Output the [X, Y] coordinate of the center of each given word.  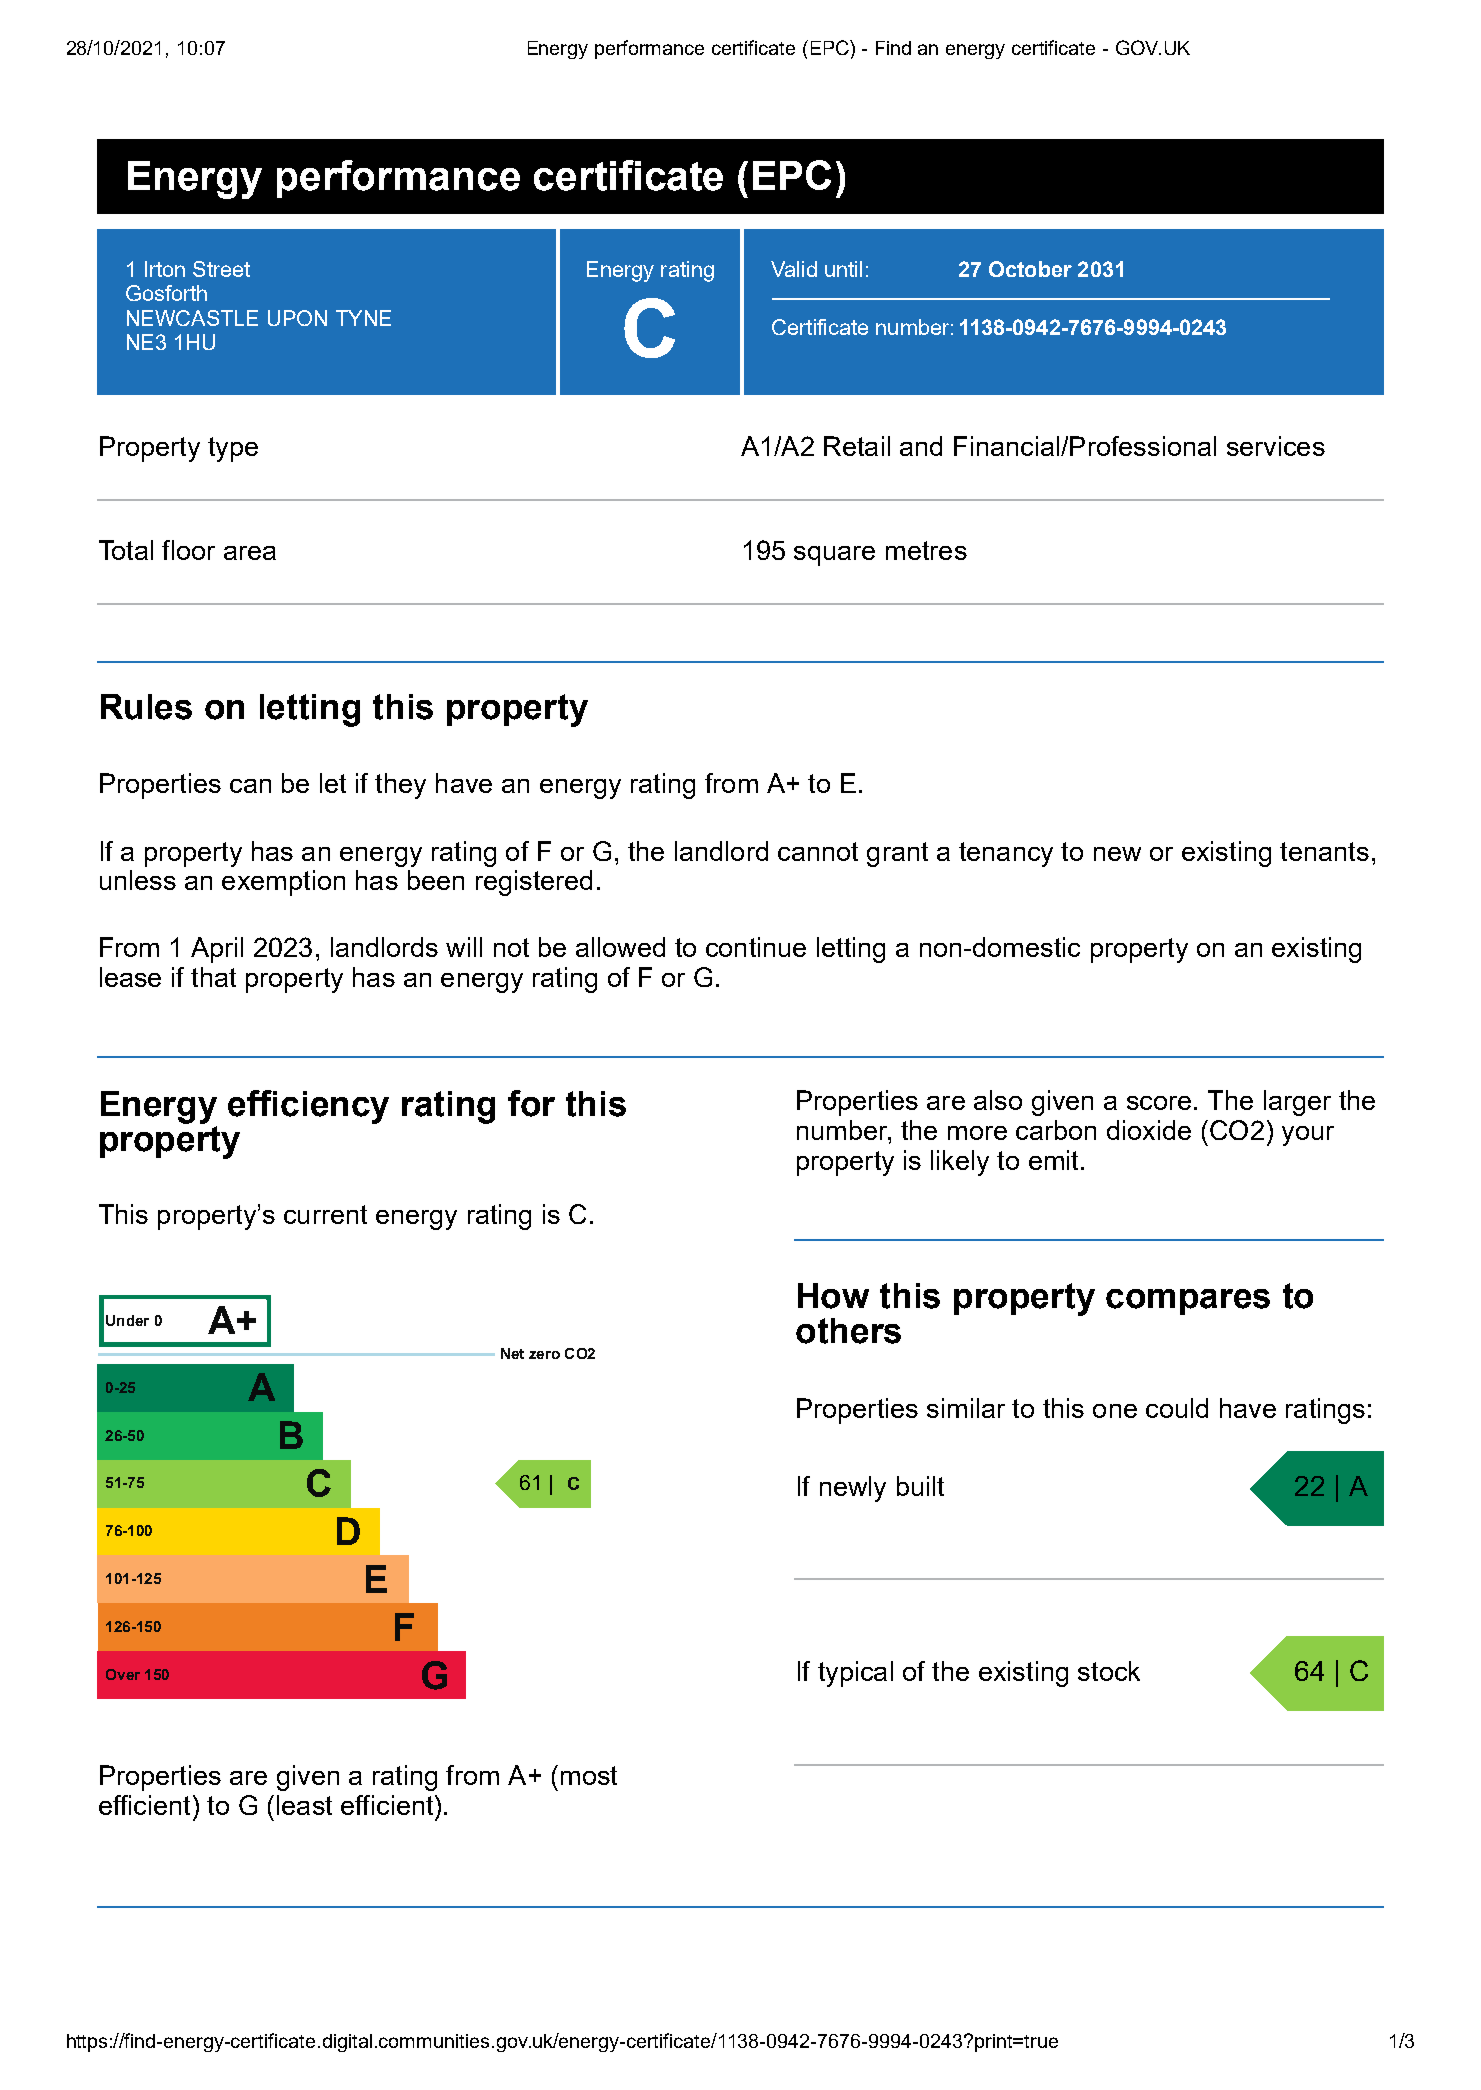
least [304, 1805]
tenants [1324, 851]
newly [853, 1489]
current [325, 1214]
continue [756, 947]
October [1030, 269]
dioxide [1149, 1130]
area [250, 553]
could [1177, 1408]
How [833, 1296]
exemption [283, 883]
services [1276, 446]
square [834, 556]
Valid [794, 269]
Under [127, 1320]
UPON [297, 318]
